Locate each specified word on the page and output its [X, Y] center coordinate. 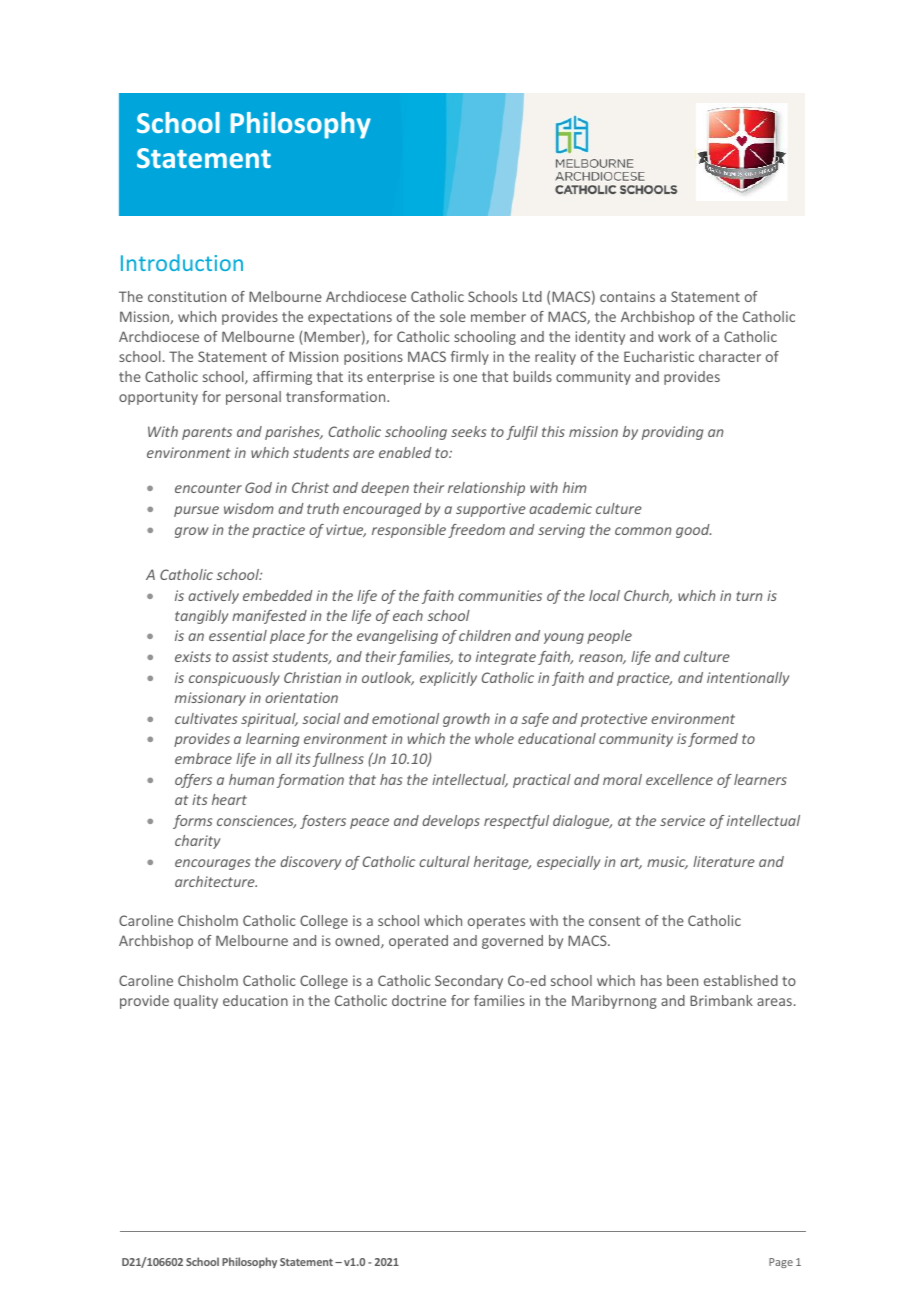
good [693, 531]
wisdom [249, 508]
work [674, 336]
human [251, 779]
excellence [679, 779]
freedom [476, 531]
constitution [187, 296]
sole [453, 316]
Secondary [469, 982]
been [682, 980]
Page [781, 1263]
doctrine [419, 1000]
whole [494, 738]
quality [196, 1002]
